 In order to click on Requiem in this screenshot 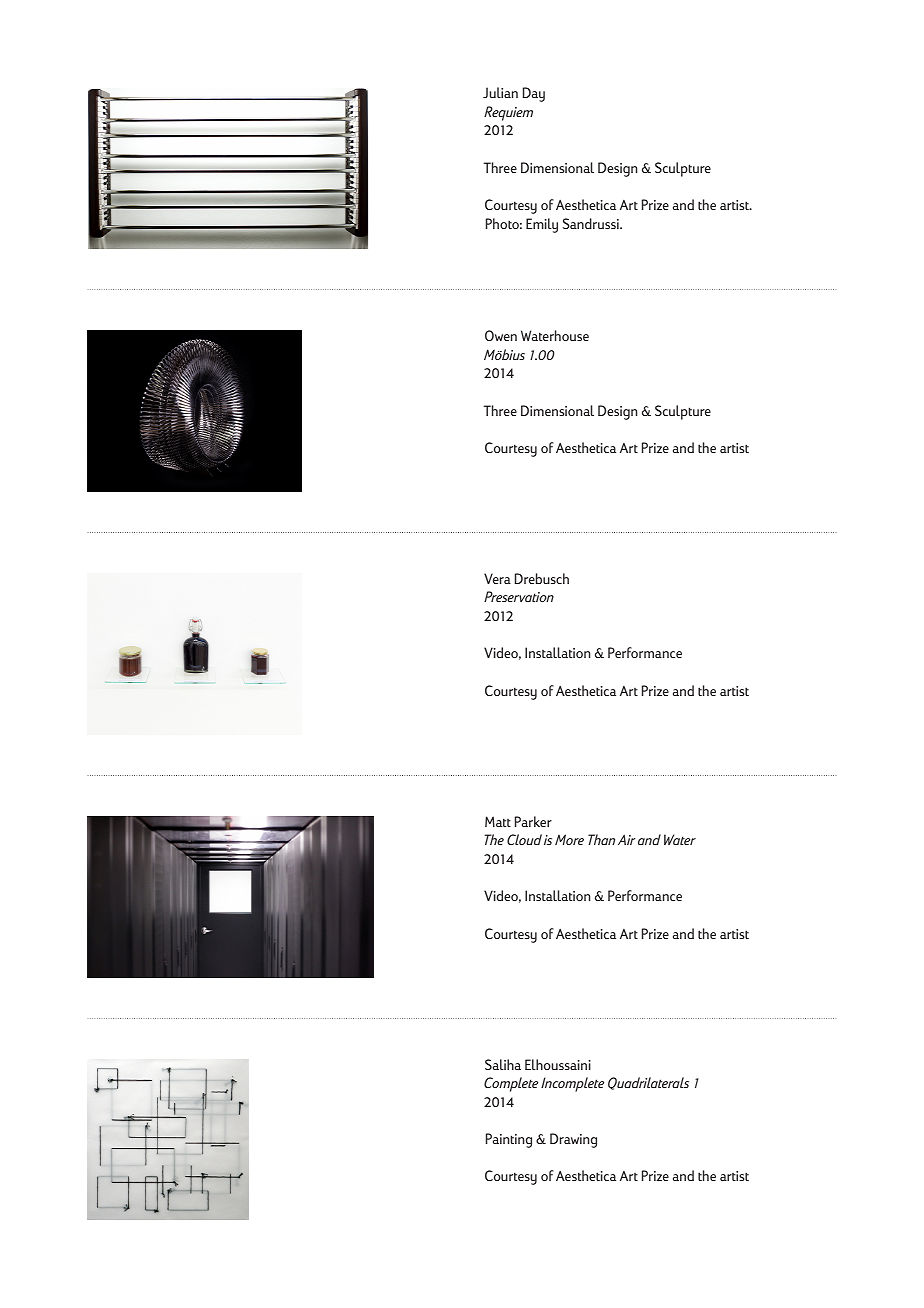, I will do `click(508, 113)`.
